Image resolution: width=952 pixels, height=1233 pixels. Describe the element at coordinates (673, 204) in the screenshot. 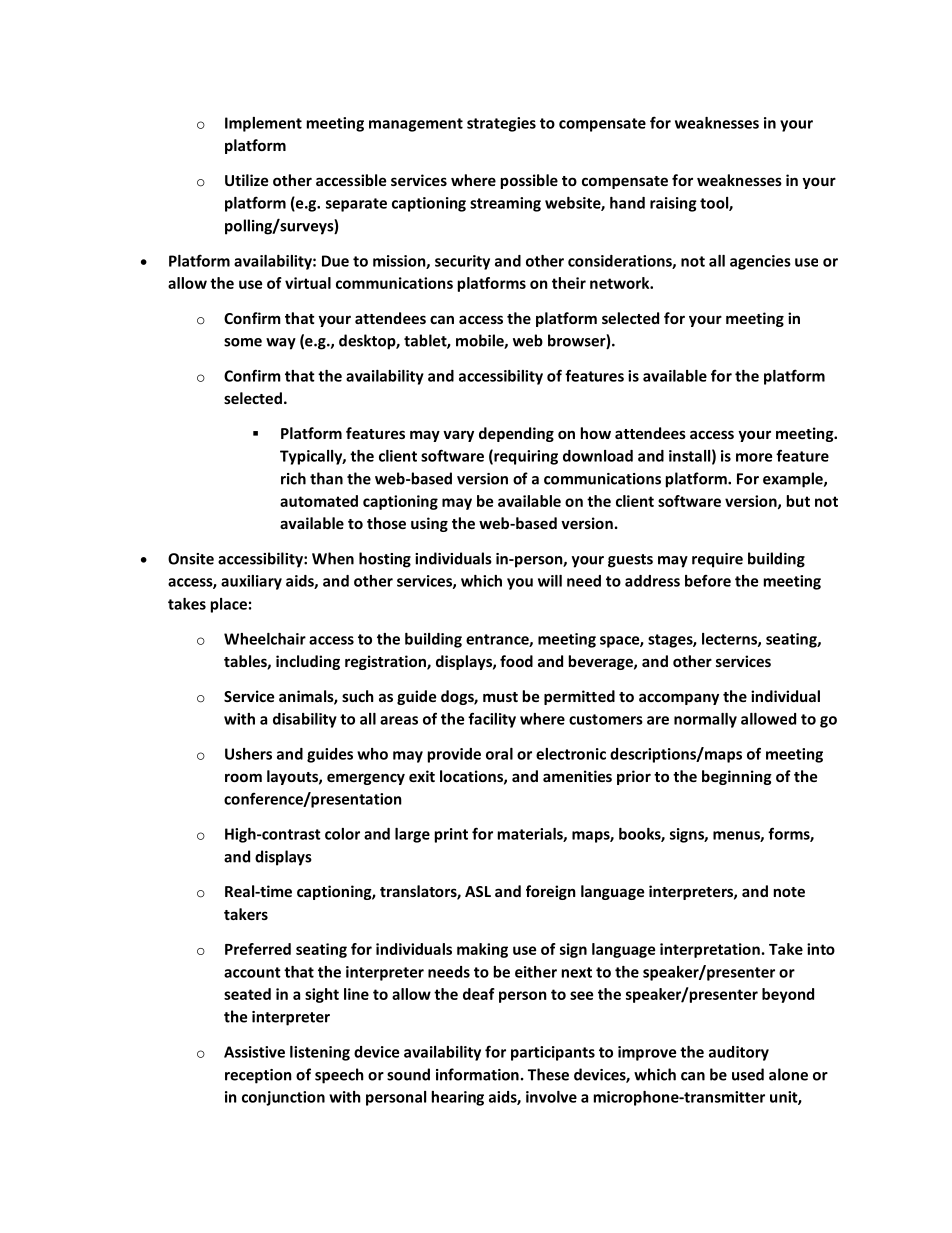

I see `raising` at that location.
